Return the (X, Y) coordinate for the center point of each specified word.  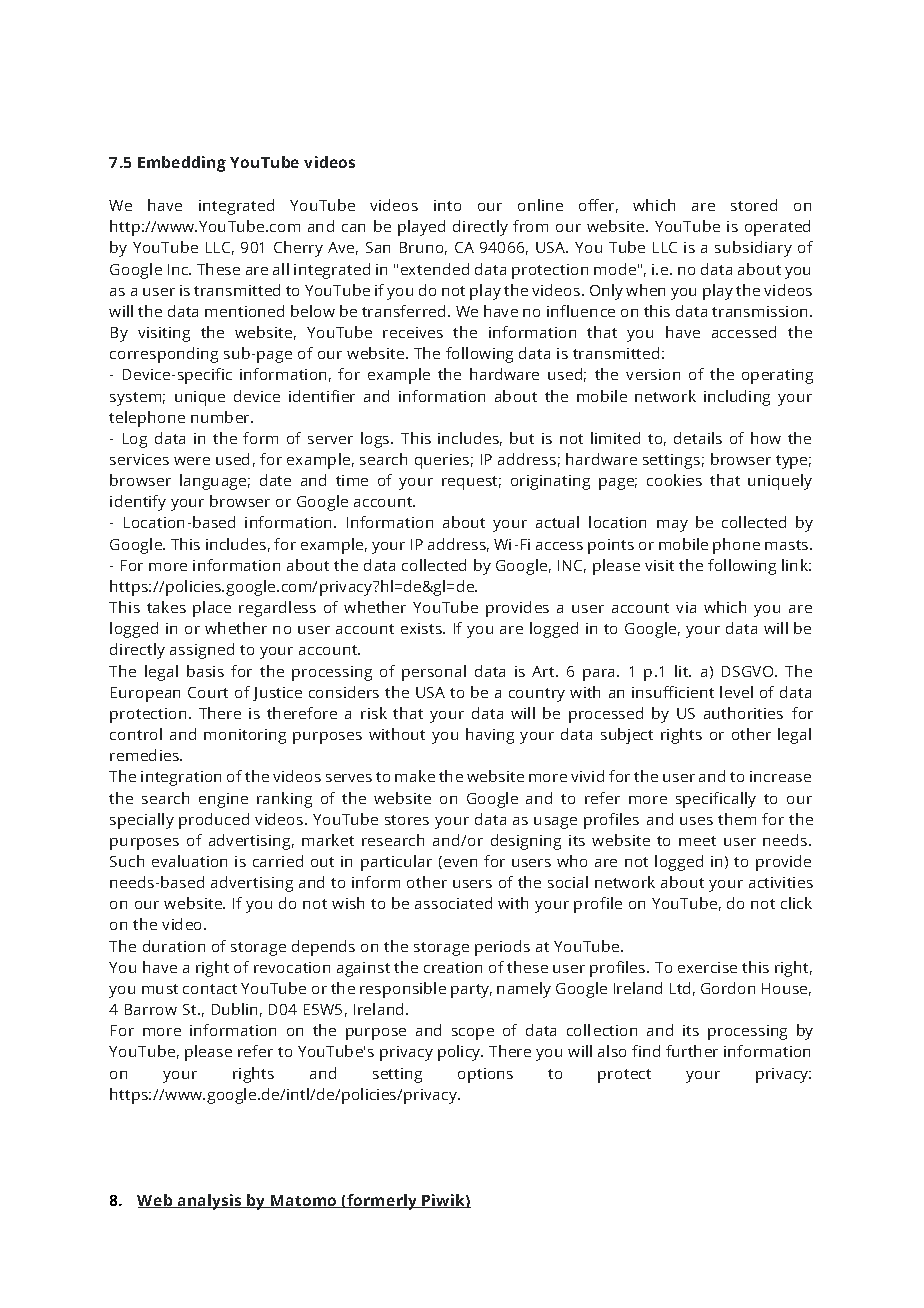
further (692, 1051)
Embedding (182, 164)
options (485, 1075)
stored (754, 205)
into (447, 205)
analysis (210, 1202)
